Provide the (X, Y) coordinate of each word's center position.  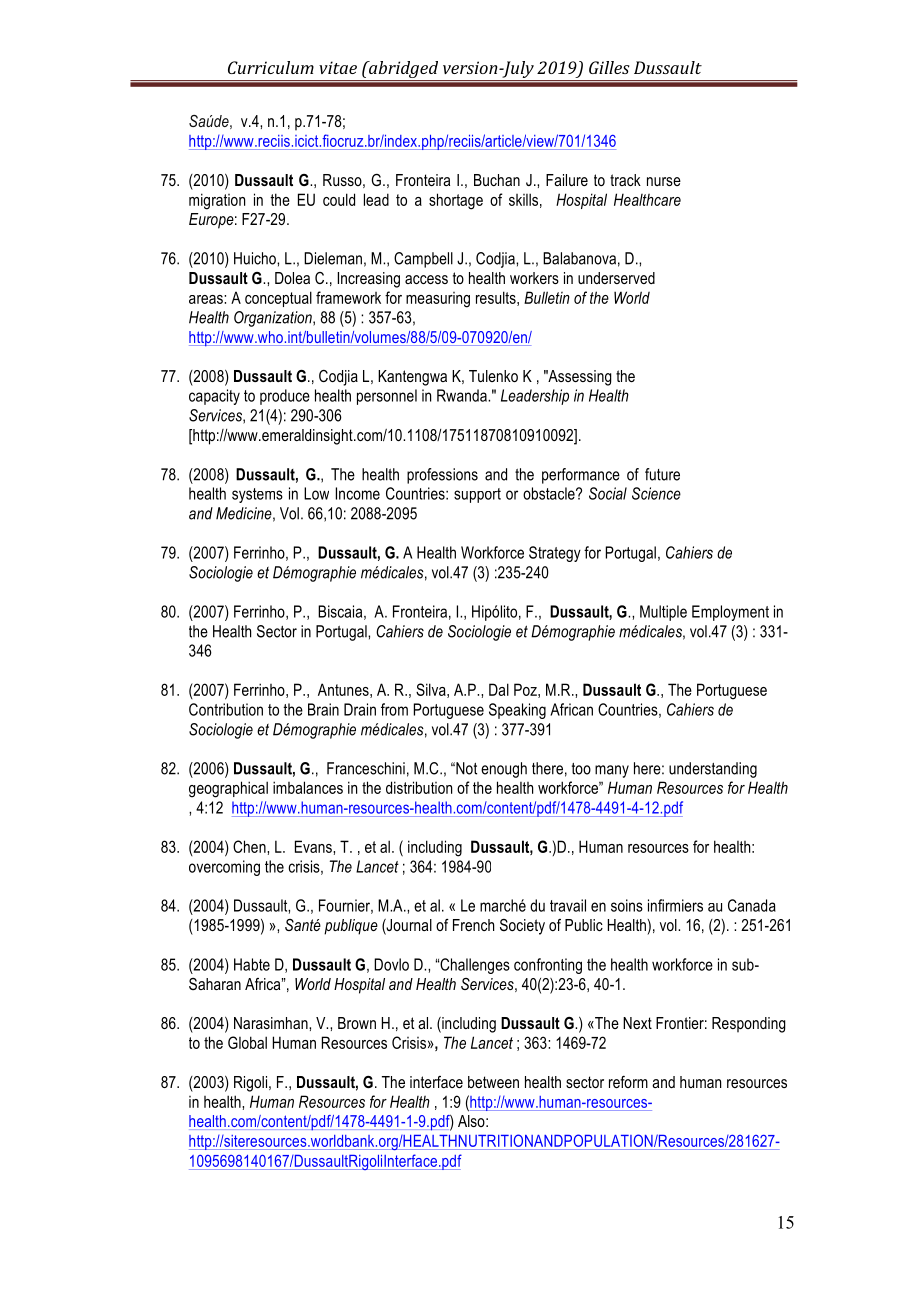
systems (257, 495)
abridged (404, 71)
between (493, 1082)
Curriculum (271, 67)
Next (637, 1023)
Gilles (609, 67)
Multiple (663, 613)
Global (247, 1042)
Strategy (555, 554)
